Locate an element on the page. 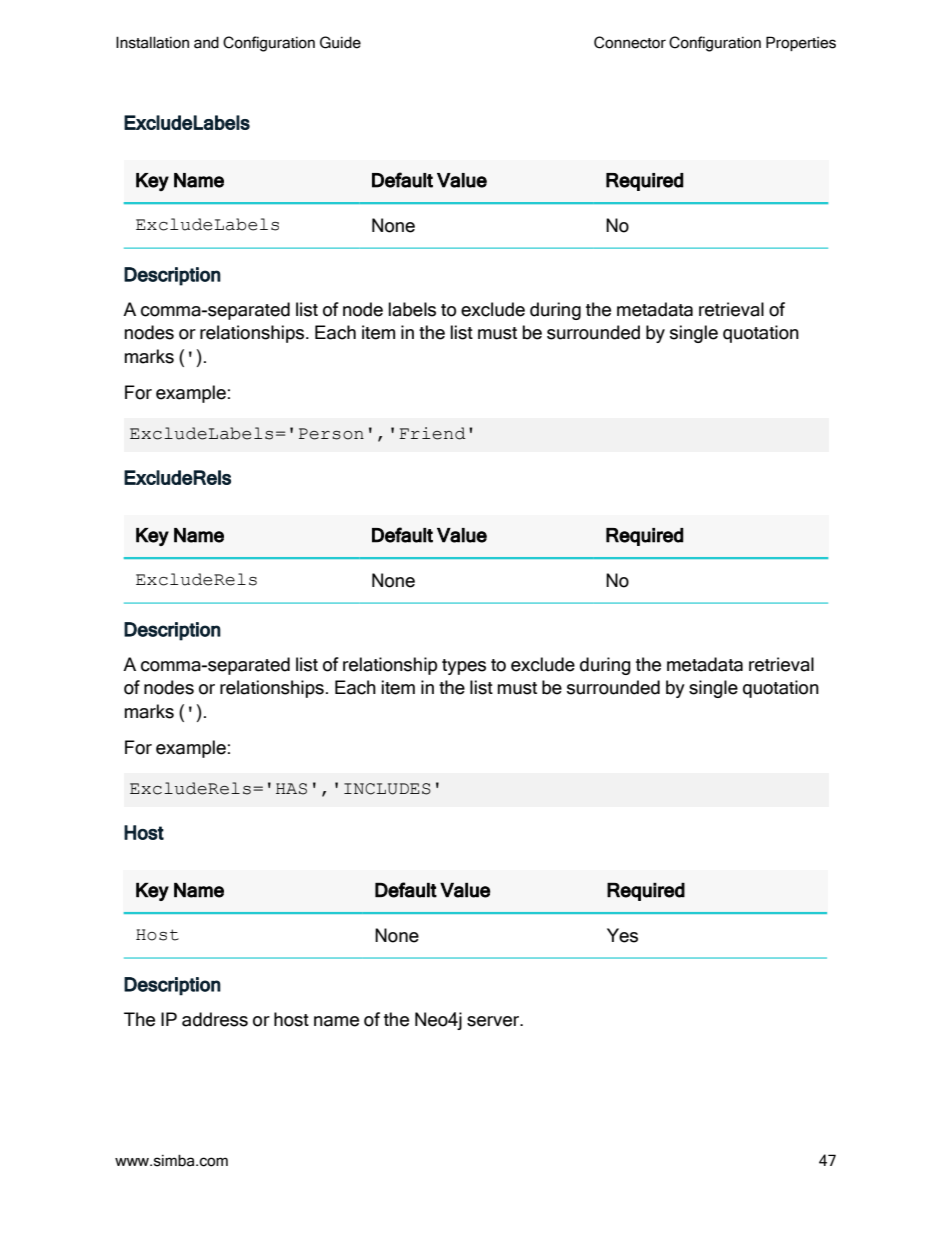 The height and width of the image is (1233, 952). types is located at coordinates (464, 667).
